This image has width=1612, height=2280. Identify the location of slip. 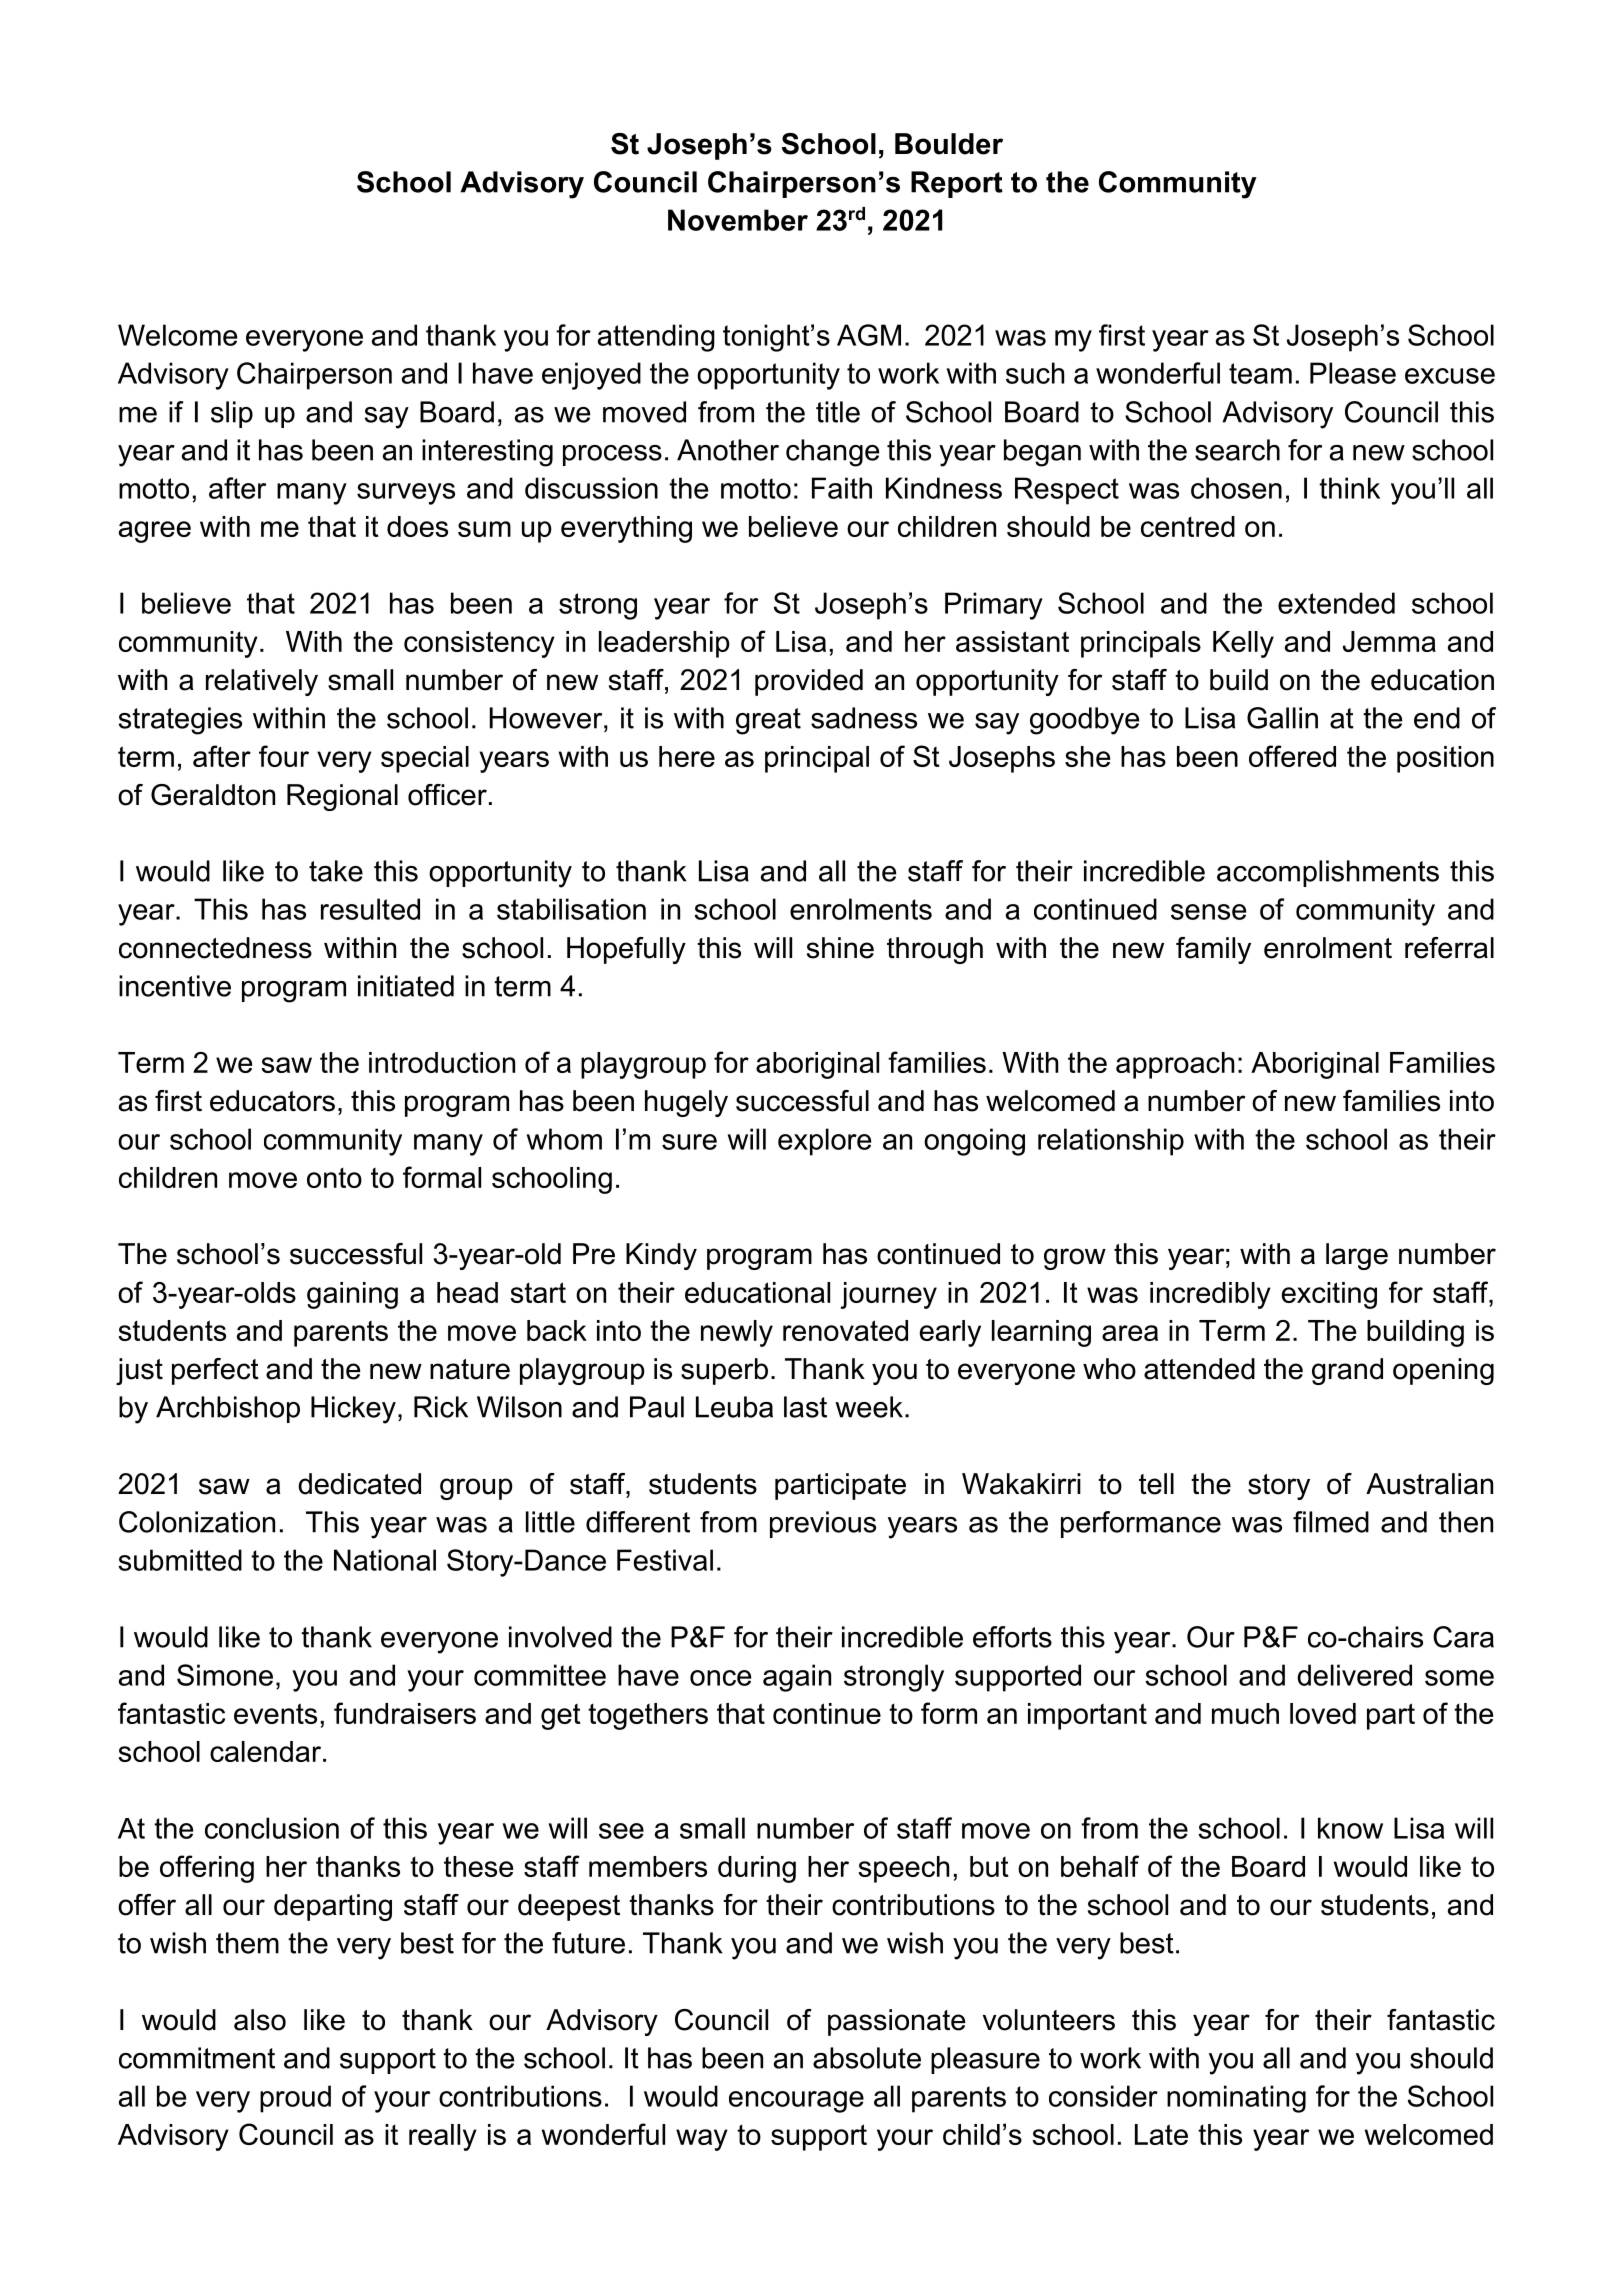
(232, 414).
